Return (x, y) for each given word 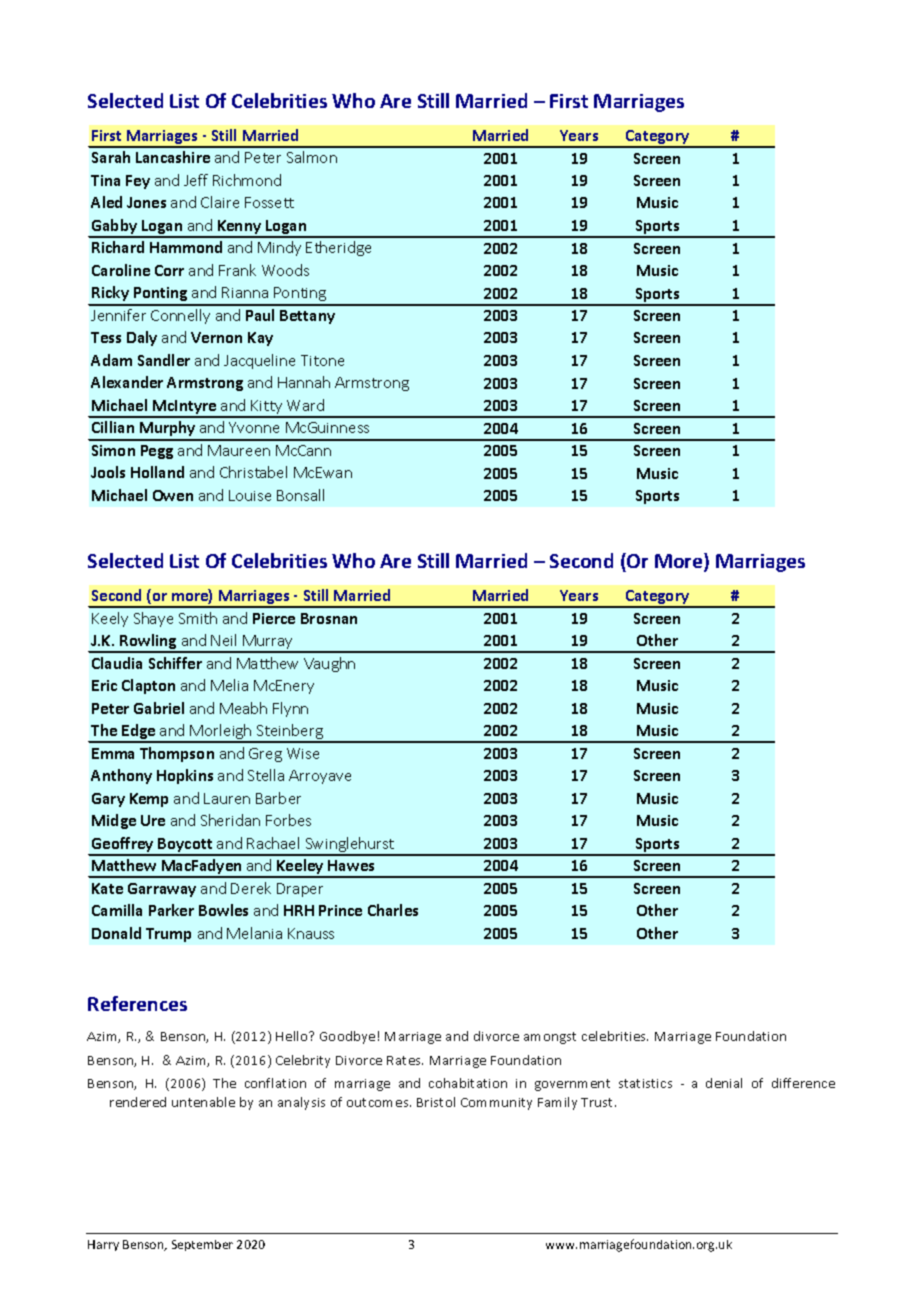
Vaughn (329, 664)
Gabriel (159, 708)
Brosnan (329, 618)
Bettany (307, 317)
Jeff (196, 180)
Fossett (269, 202)
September (202, 1245)
